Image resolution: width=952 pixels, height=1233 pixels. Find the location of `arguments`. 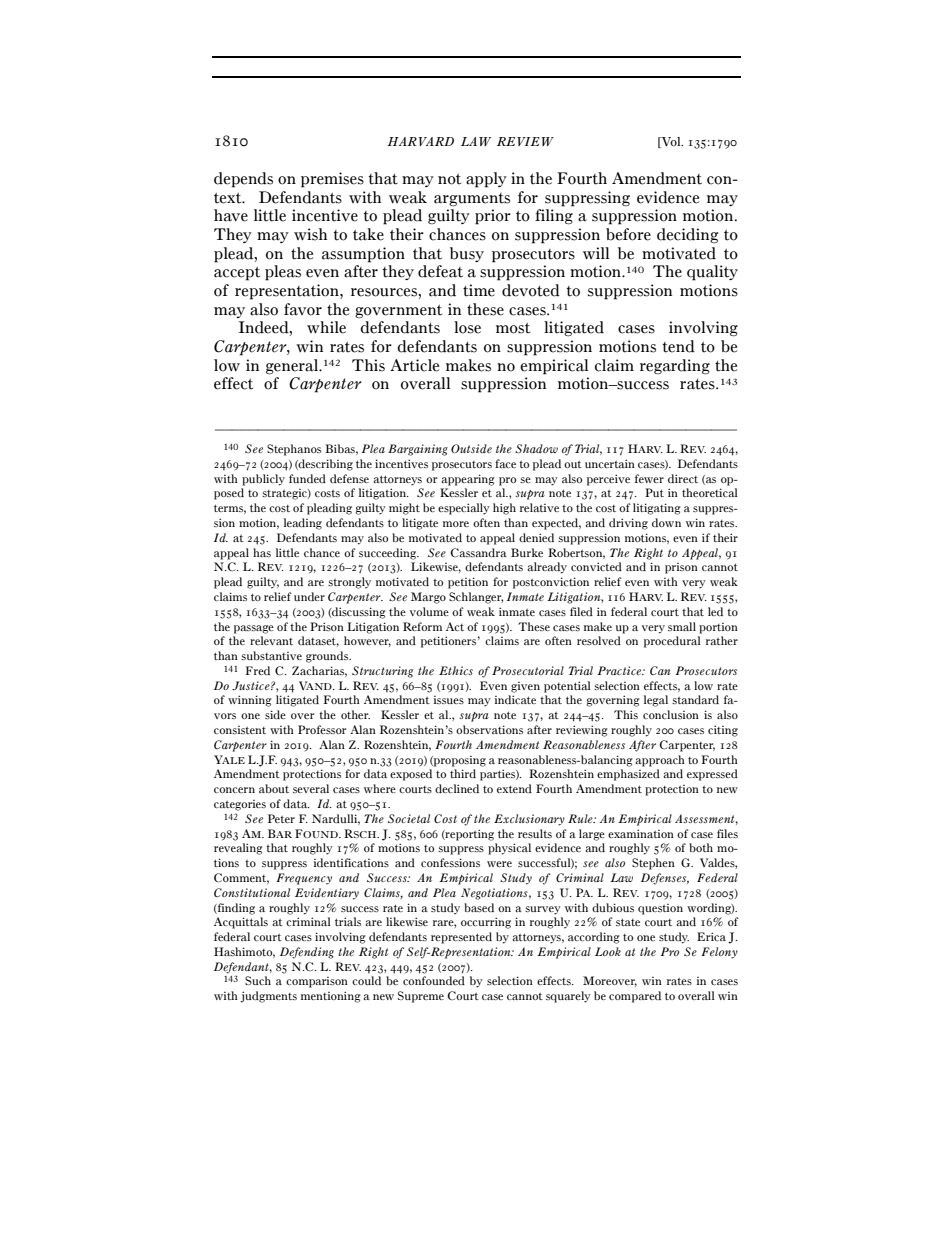

arguments is located at coordinates (472, 200).
